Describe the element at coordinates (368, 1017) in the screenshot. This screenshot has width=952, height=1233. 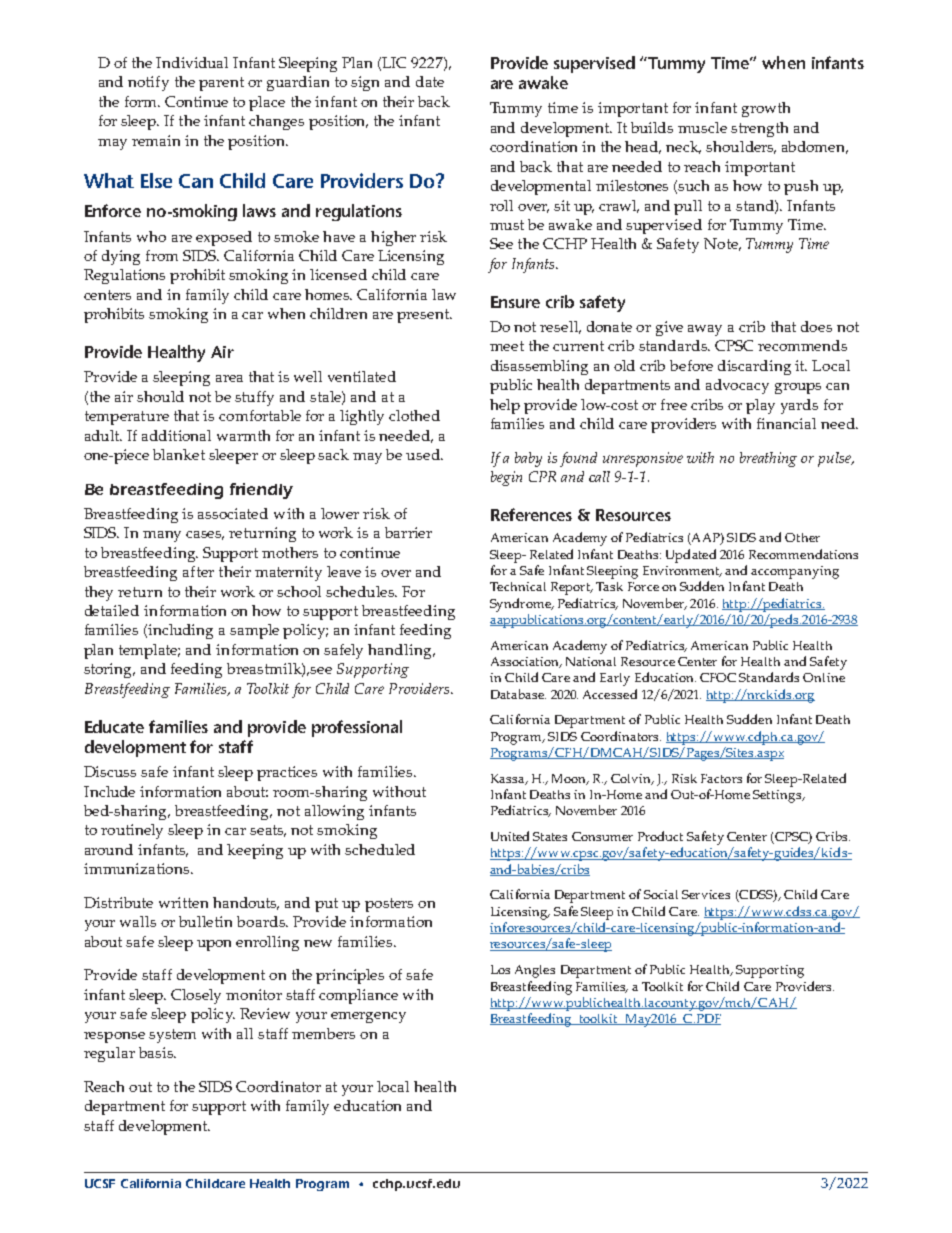
I see `emergency` at that location.
